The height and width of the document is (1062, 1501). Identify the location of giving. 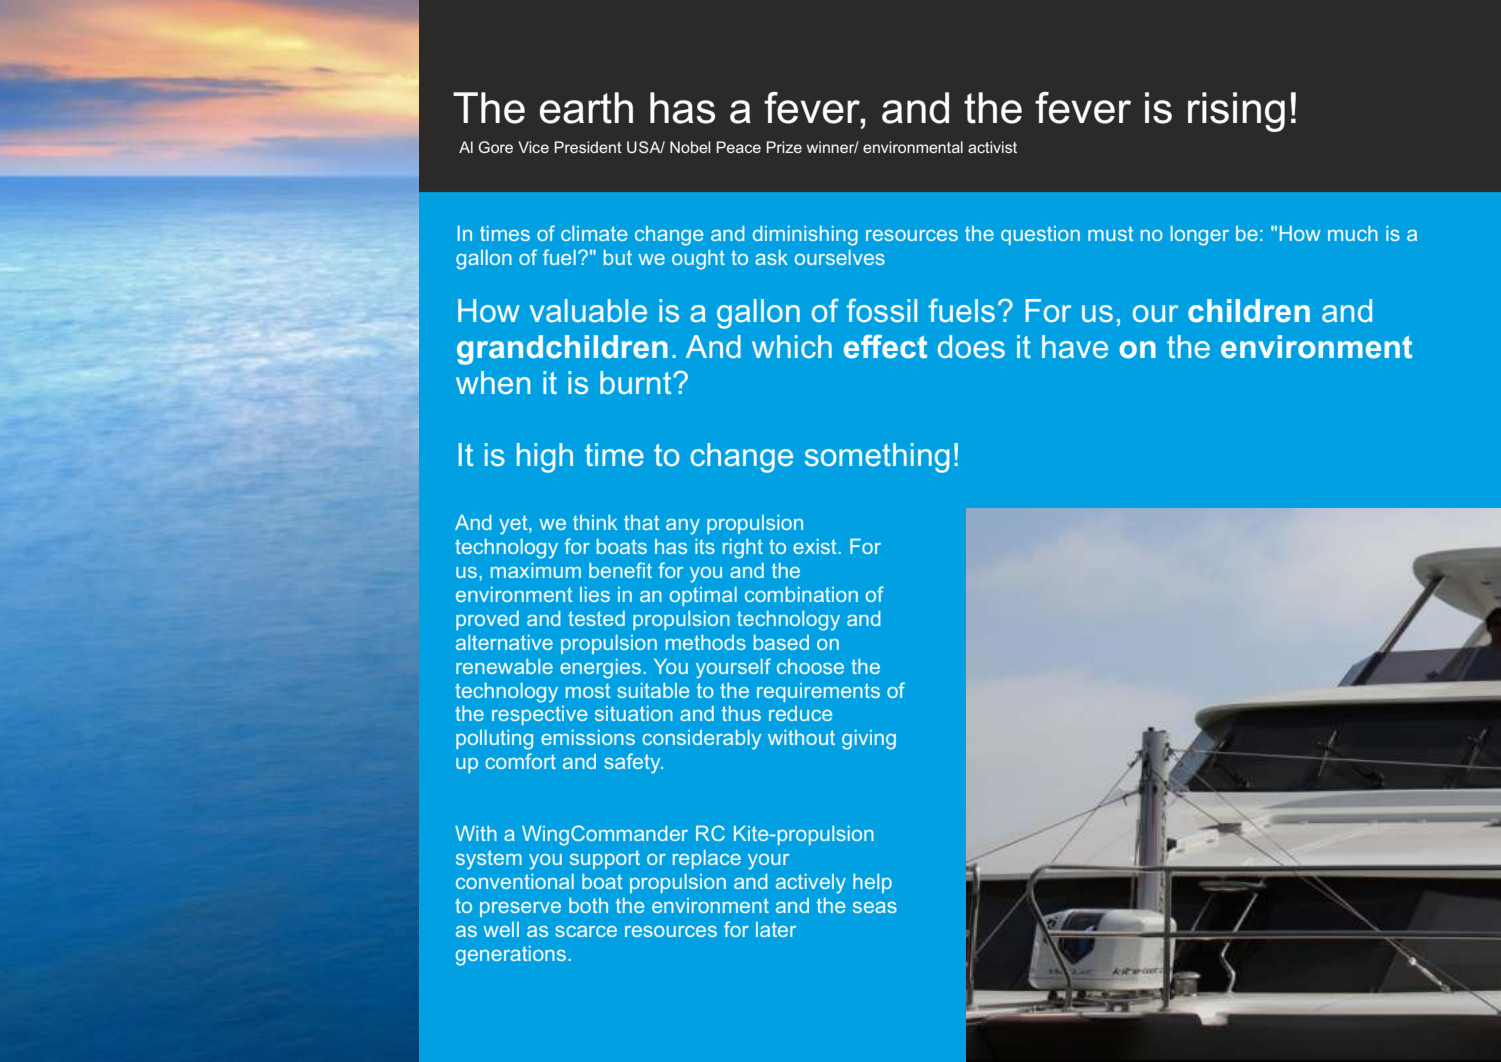
(869, 740).
